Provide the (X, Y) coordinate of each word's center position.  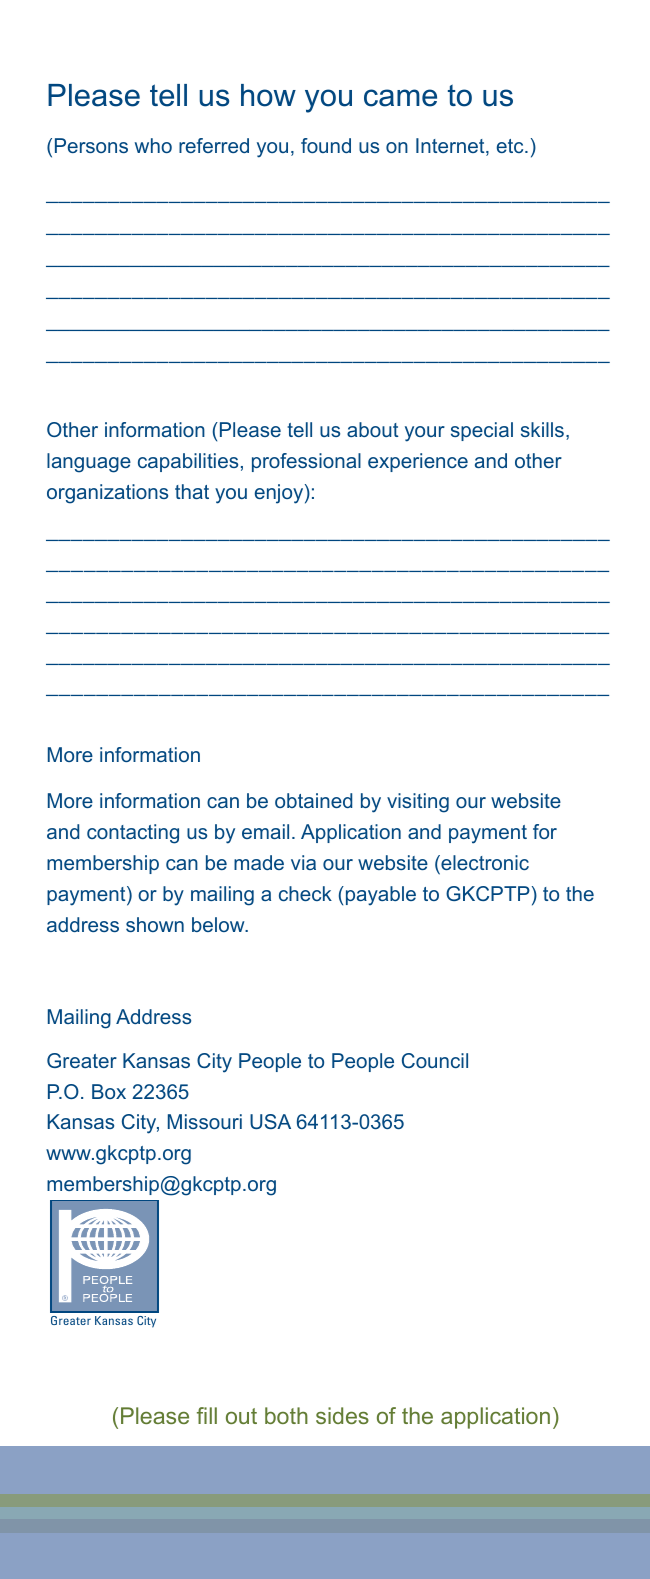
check (305, 893)
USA (270, 1121)
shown (155, 924)
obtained (313, 800)
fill (207, 1415)
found (326, 145)
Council (435, 1060)
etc (511, 146)
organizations (107, 494)
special (482, 431)
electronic (484, 862)
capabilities (188, 462)
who (153, 145)
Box (109, 1091)
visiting (418, 803)
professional (306, 462)
